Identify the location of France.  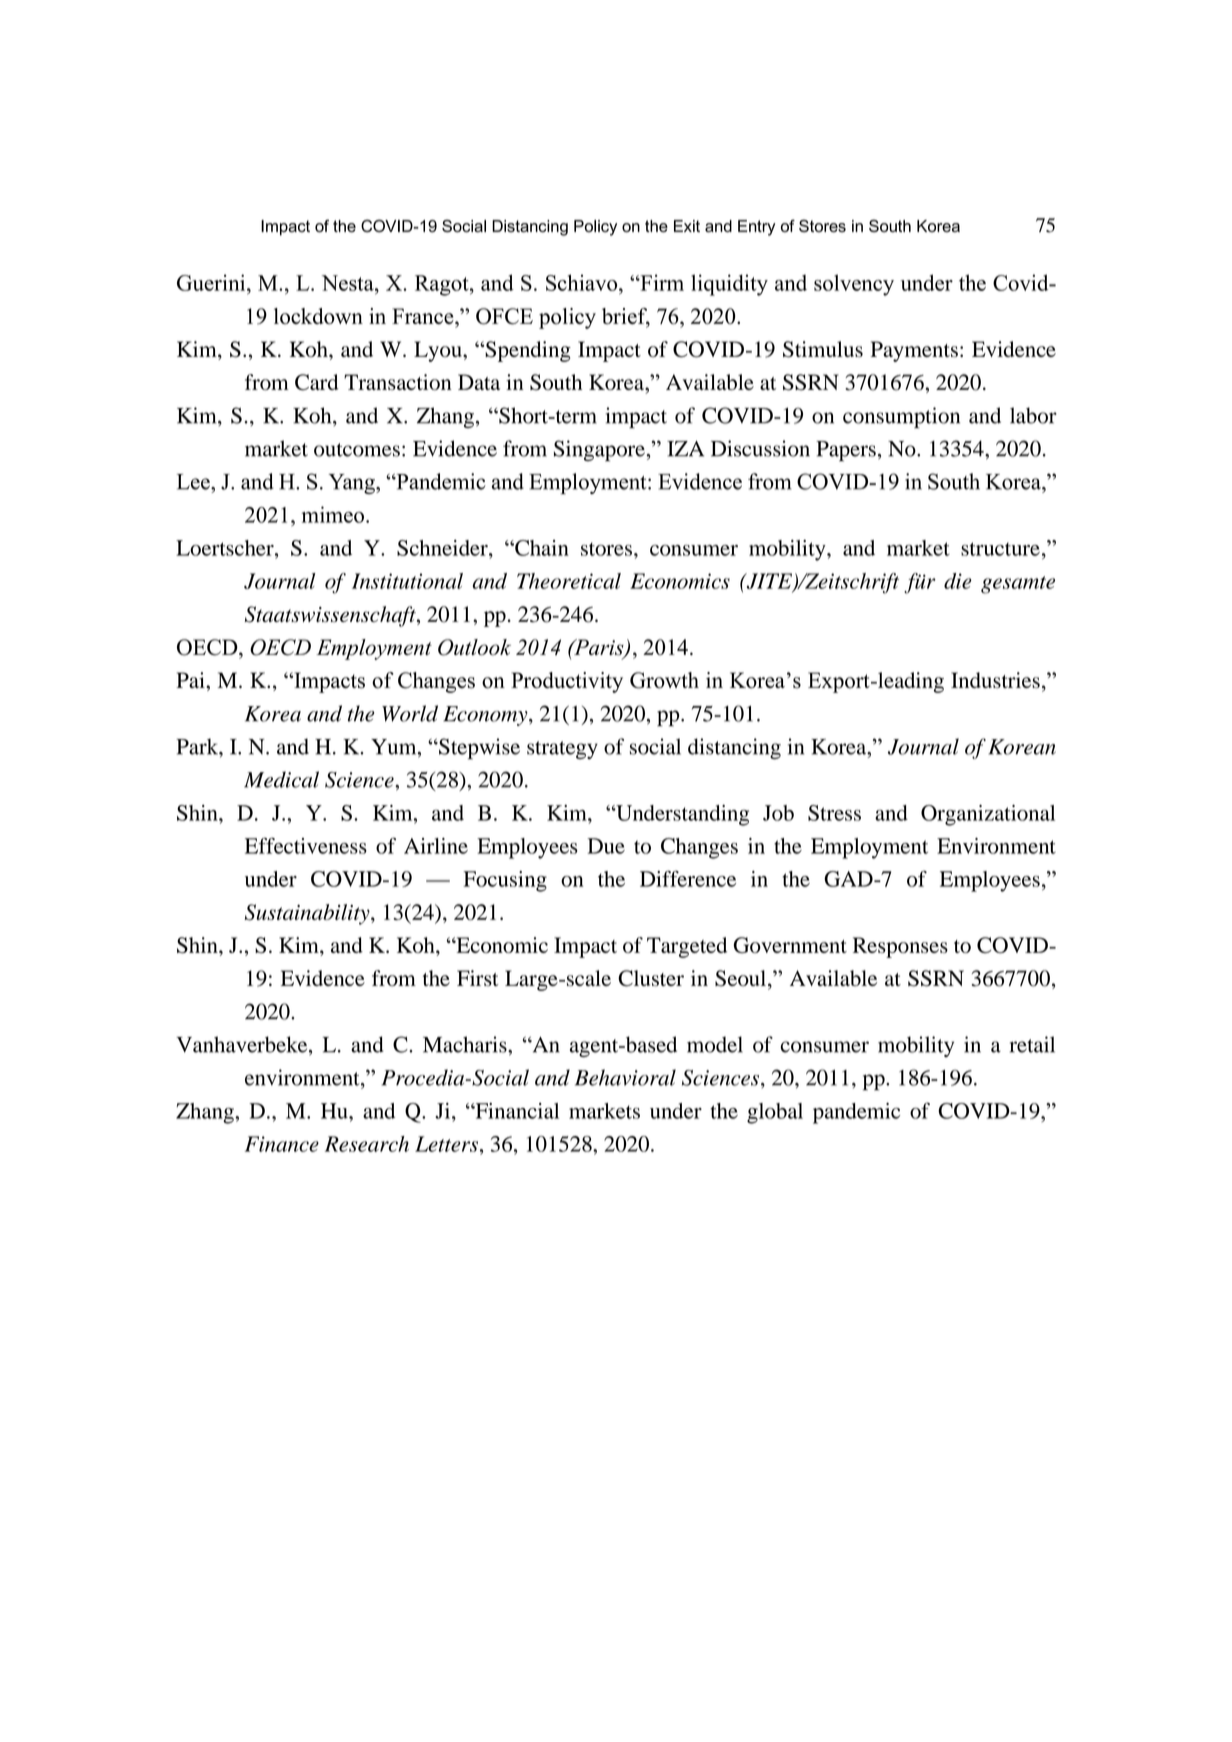
(424, 316).
